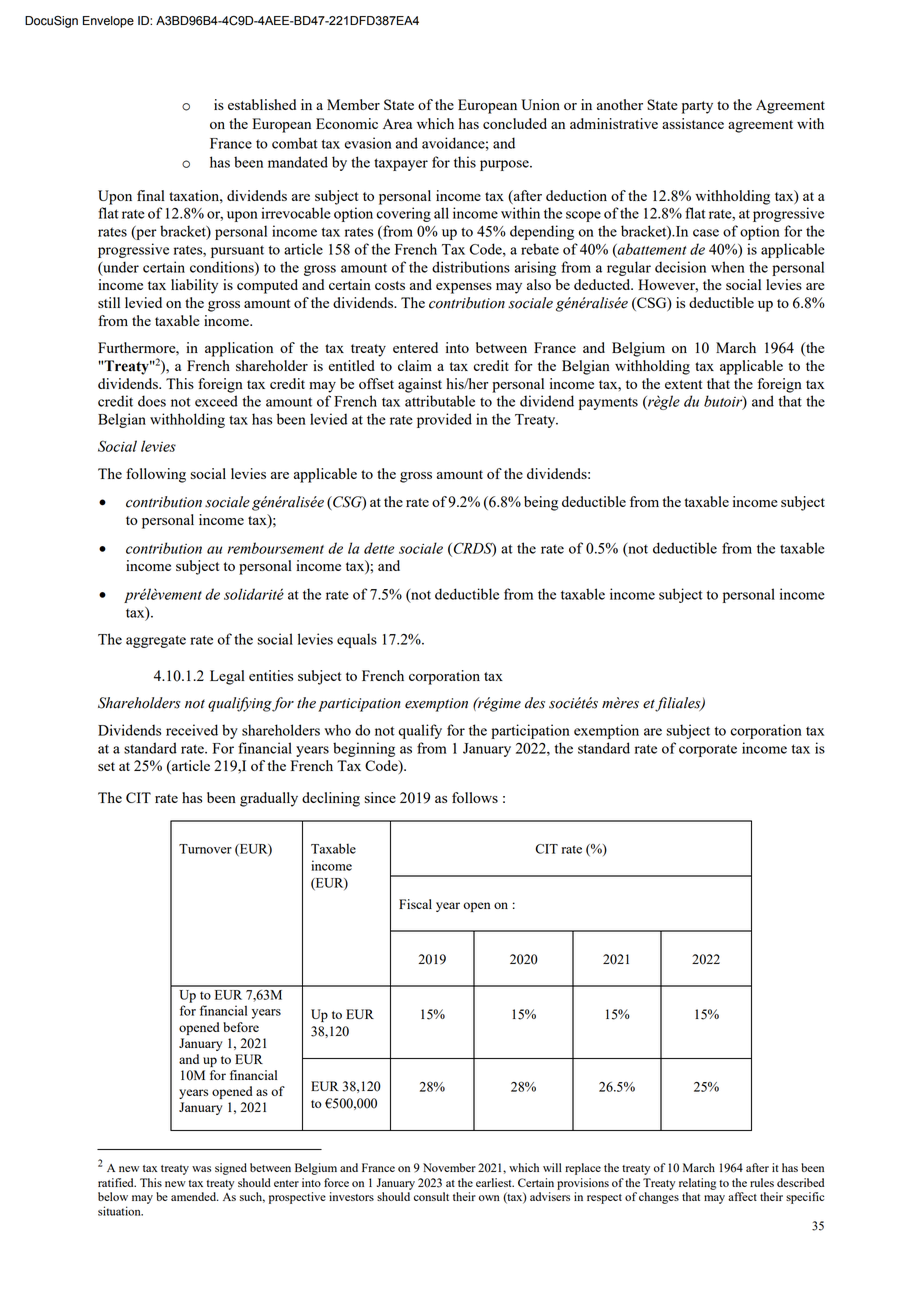 This page has height=1308, width=924. I want to click on purpose, so click(505, 165).
